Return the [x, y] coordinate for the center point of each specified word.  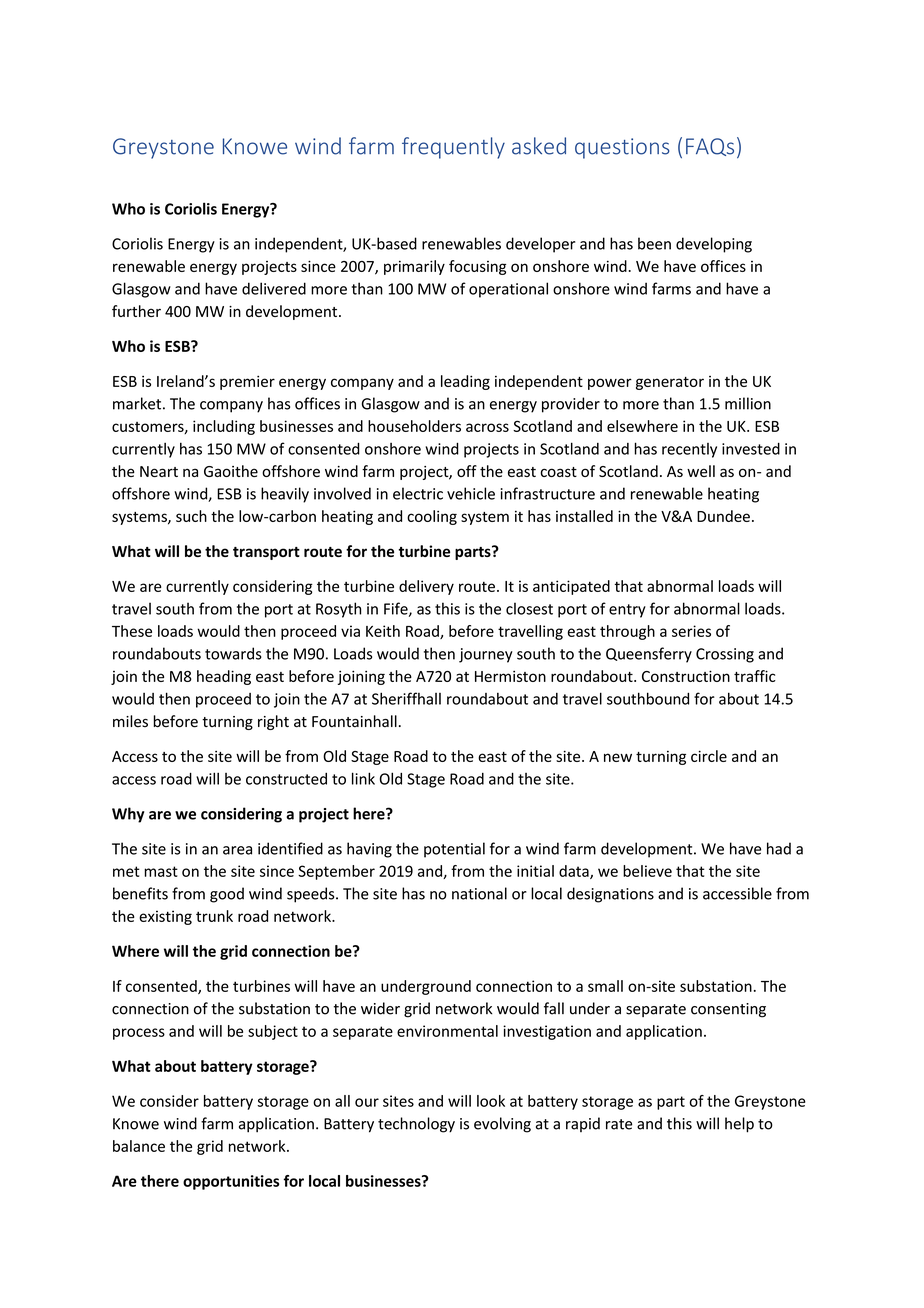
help [739, 1125]
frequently [453, 148]
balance [139, 1146]
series [691, 631]
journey [486, 655]
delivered [274, 288]
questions [622, 148]
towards [233, 653]
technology [416, 1125]
